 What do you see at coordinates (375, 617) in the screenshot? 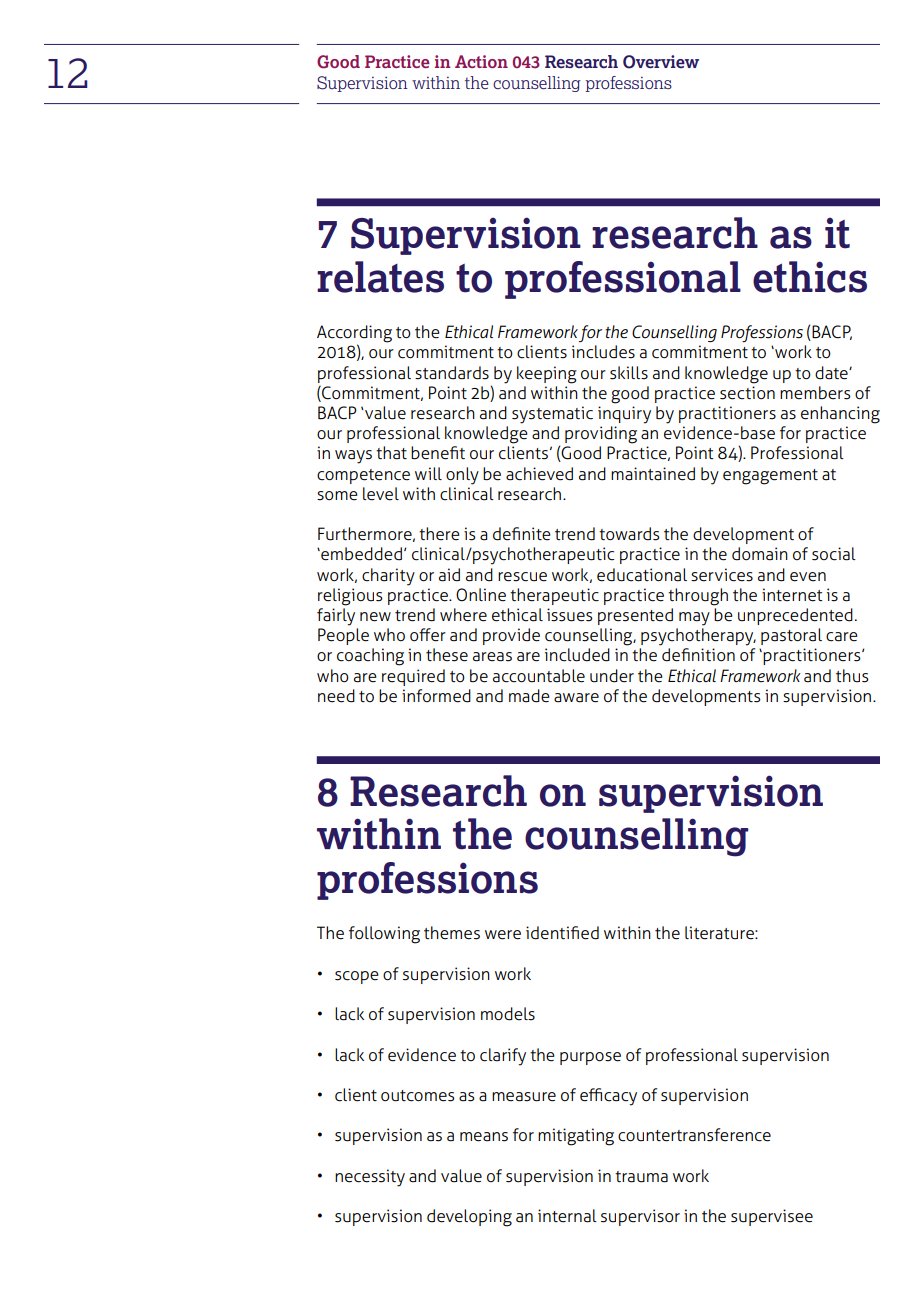
I see `new` at bounding box center [375, 617].
